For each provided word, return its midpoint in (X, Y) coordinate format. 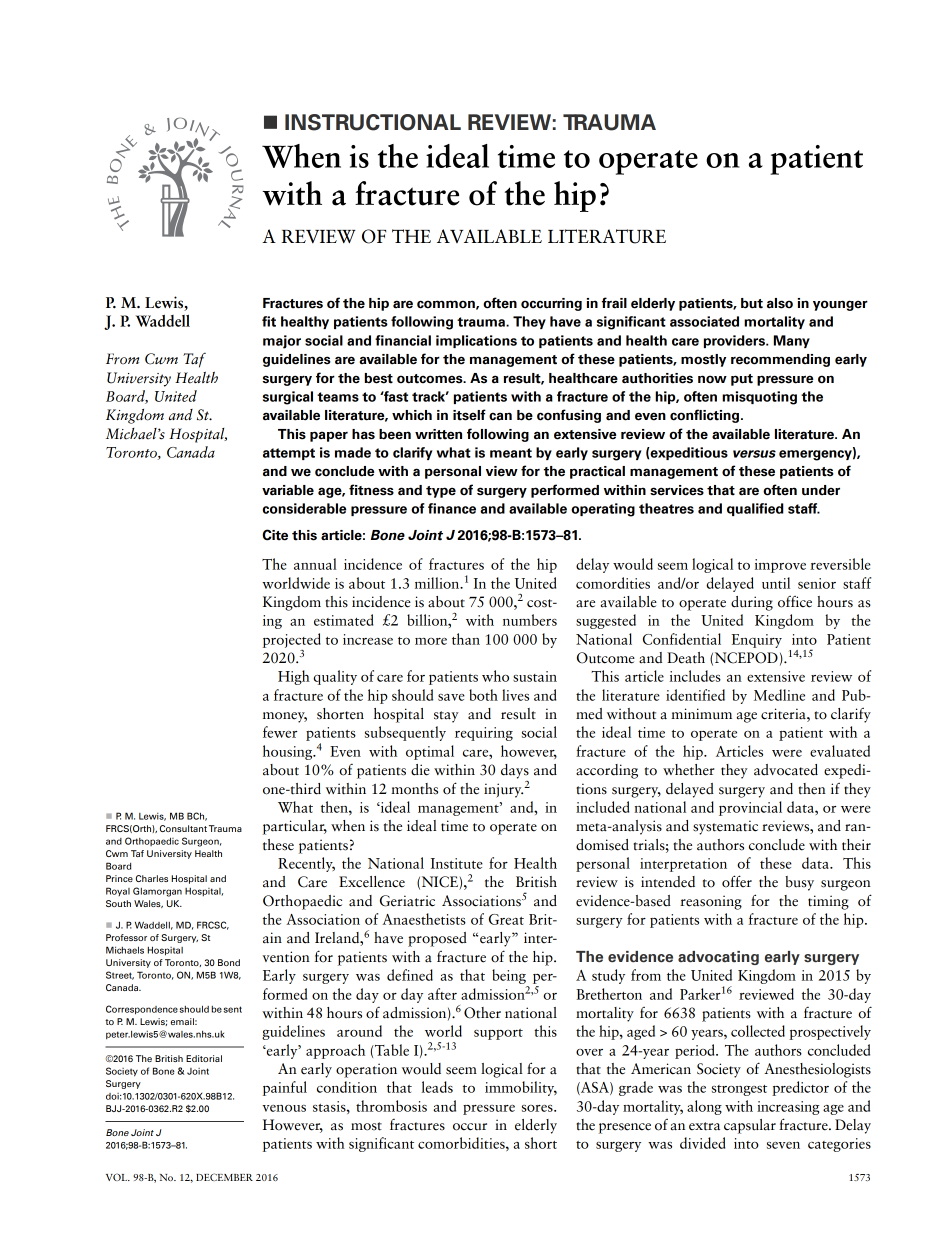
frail (614, 303)
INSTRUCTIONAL (373, 122)
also (780, 303)
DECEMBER (224, 1177)
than (466, 639)
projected (292, 640)
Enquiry (757, 641)
